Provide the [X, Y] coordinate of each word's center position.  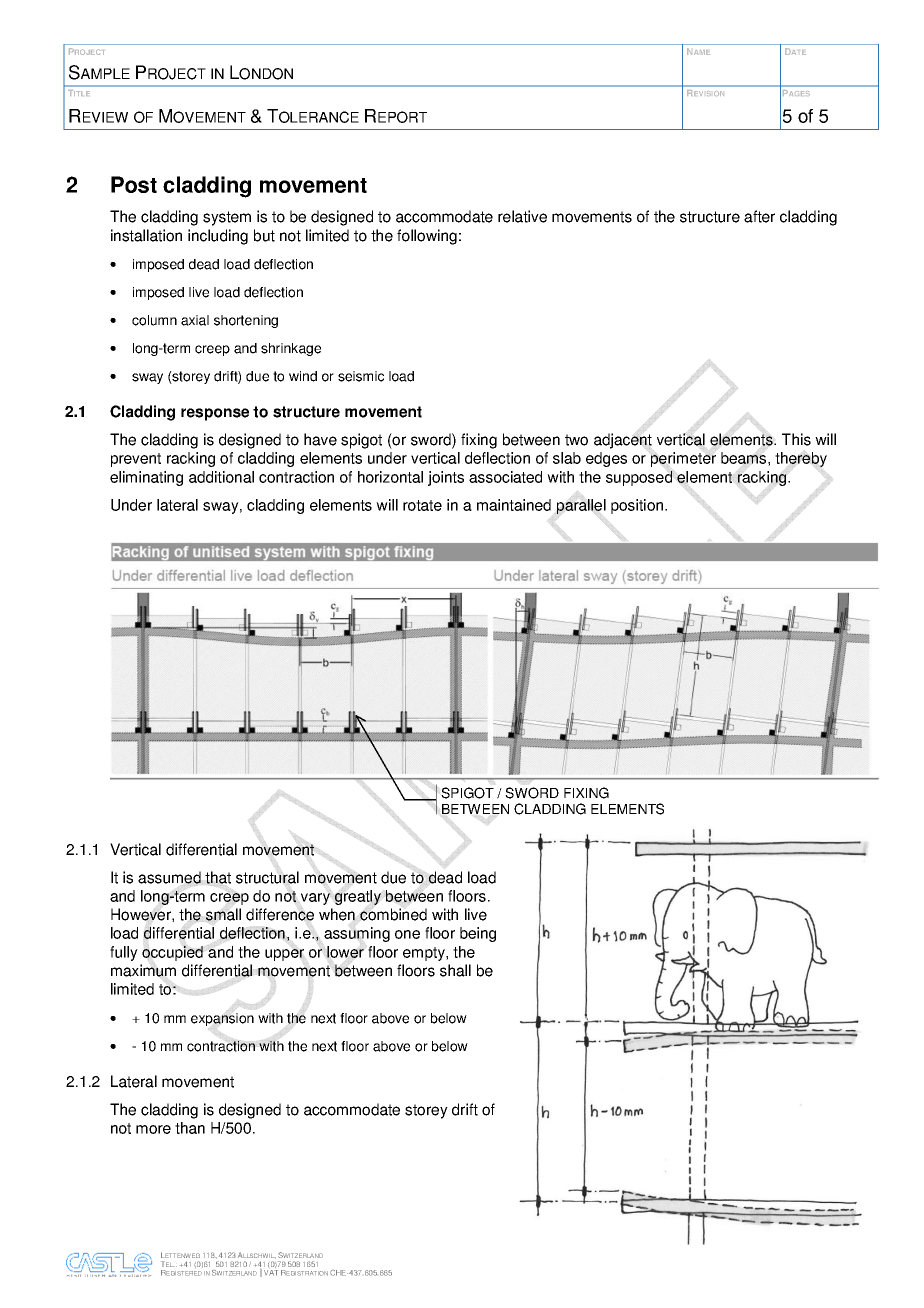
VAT [271, 1273]
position [638, 506]
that [218, 877]
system [227, 218]
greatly [358, 897]
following [427, 237]
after [759, 216]
